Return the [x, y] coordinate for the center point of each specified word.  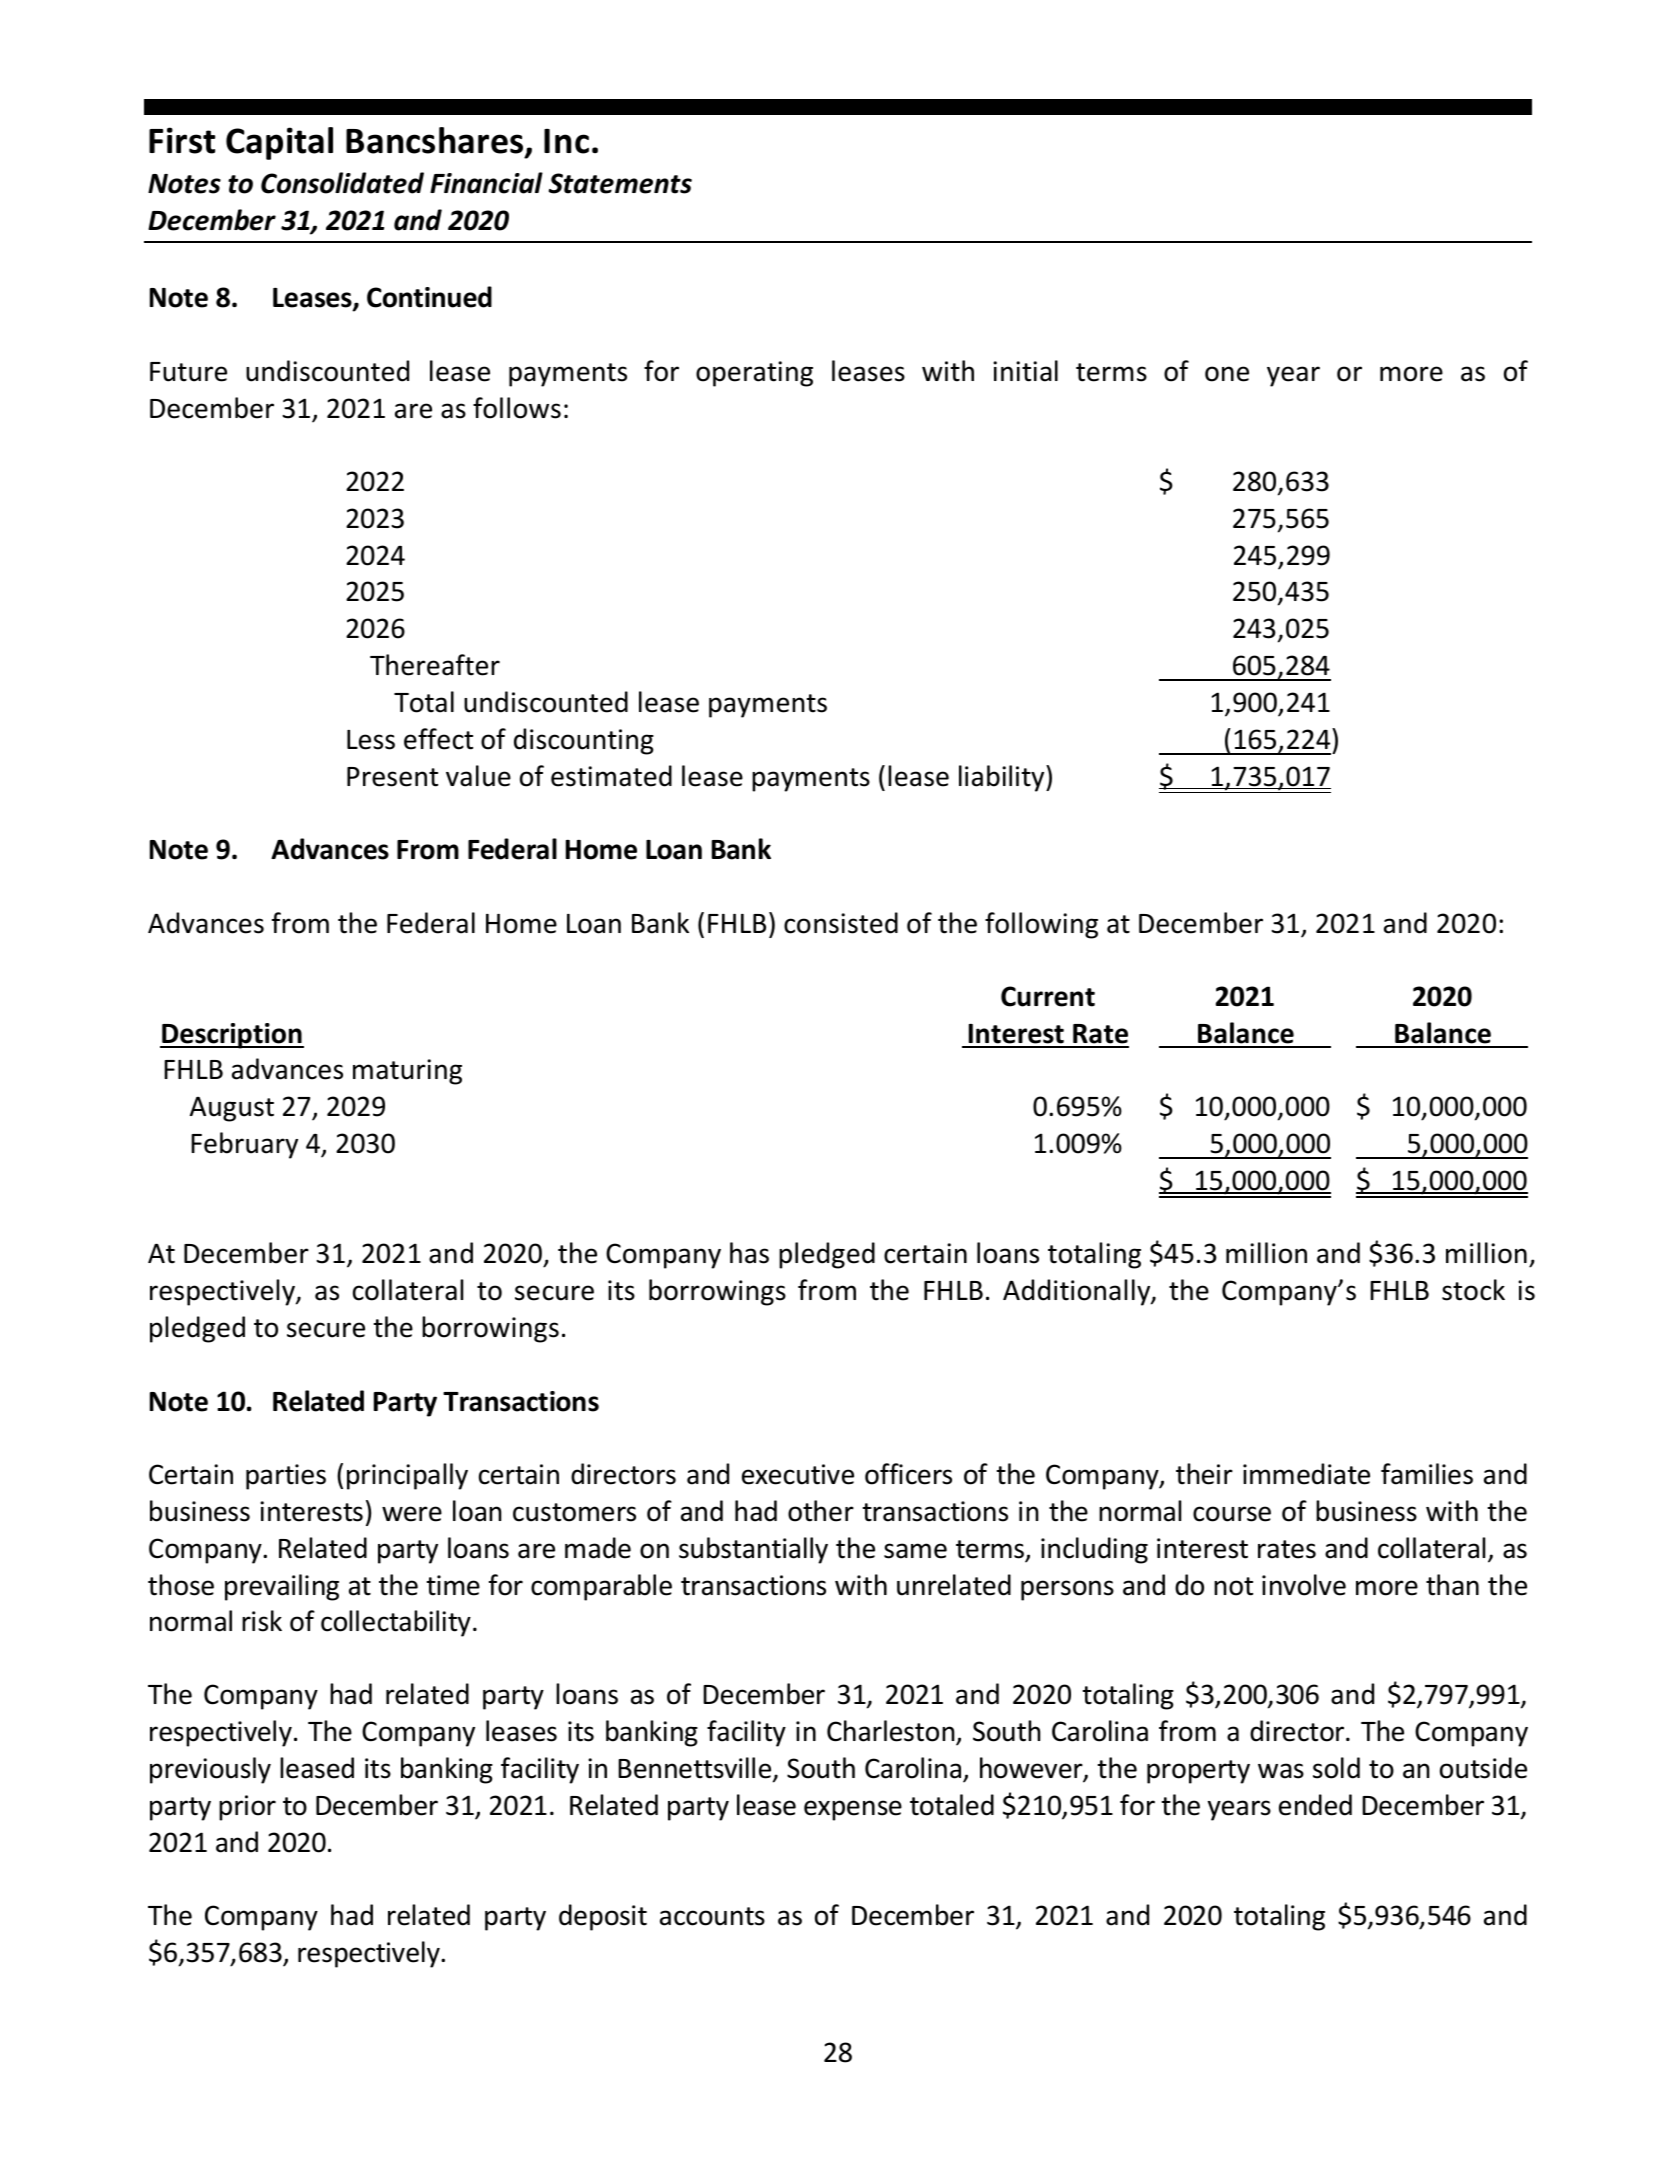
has [749, 1253]
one [1227, 374]
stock [1473, 1290]
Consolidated [342, 183]
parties [286, 1477]
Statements [620, 183]
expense [853, 1810]
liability [1003, 778]
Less [371, 740]
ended [1315, 1805]
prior [247, 1808]
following [1041, 925]
